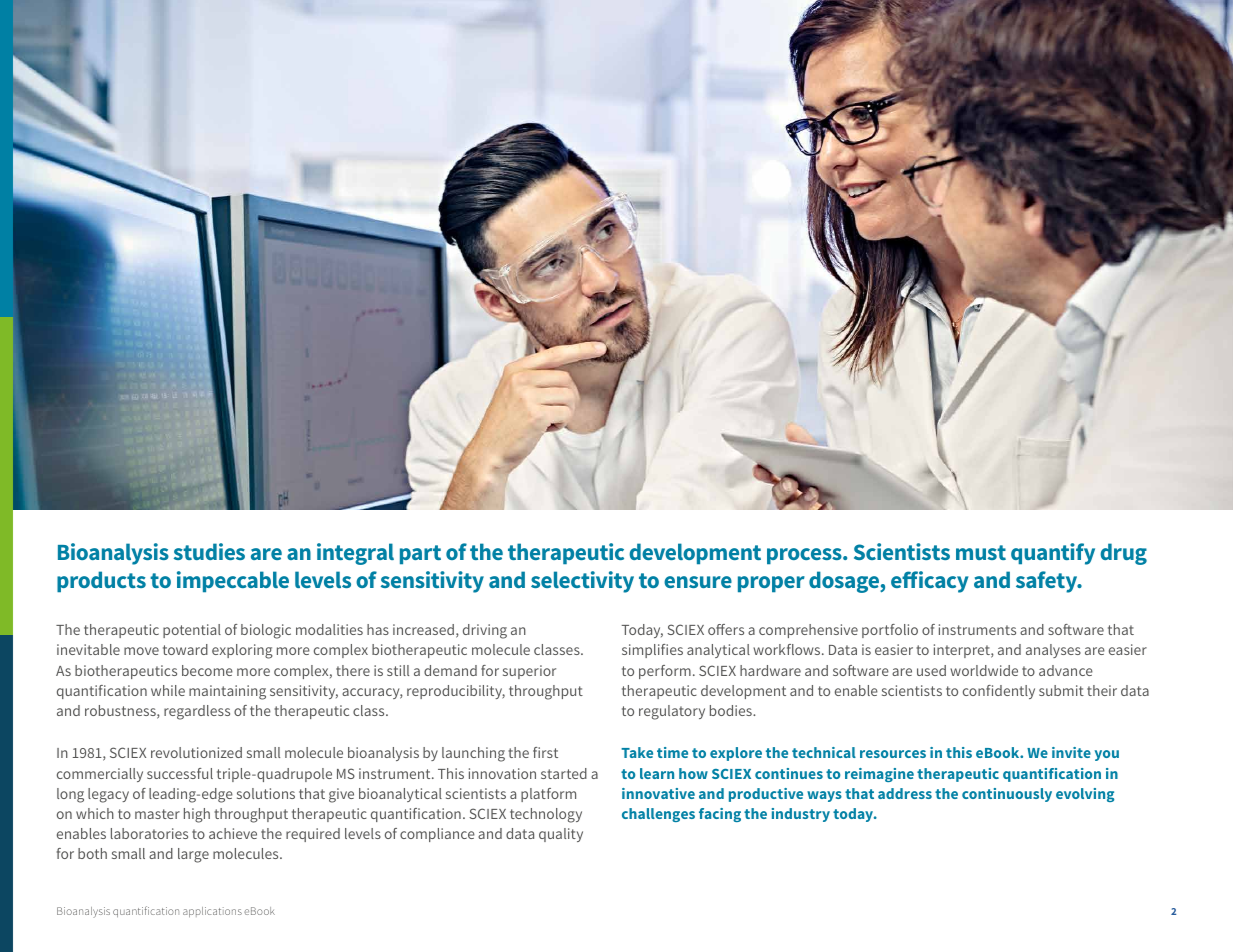 The image size is (1233, 952). Describe the element at coordinates (529, 672) in the document. I see `superior` at that location.
